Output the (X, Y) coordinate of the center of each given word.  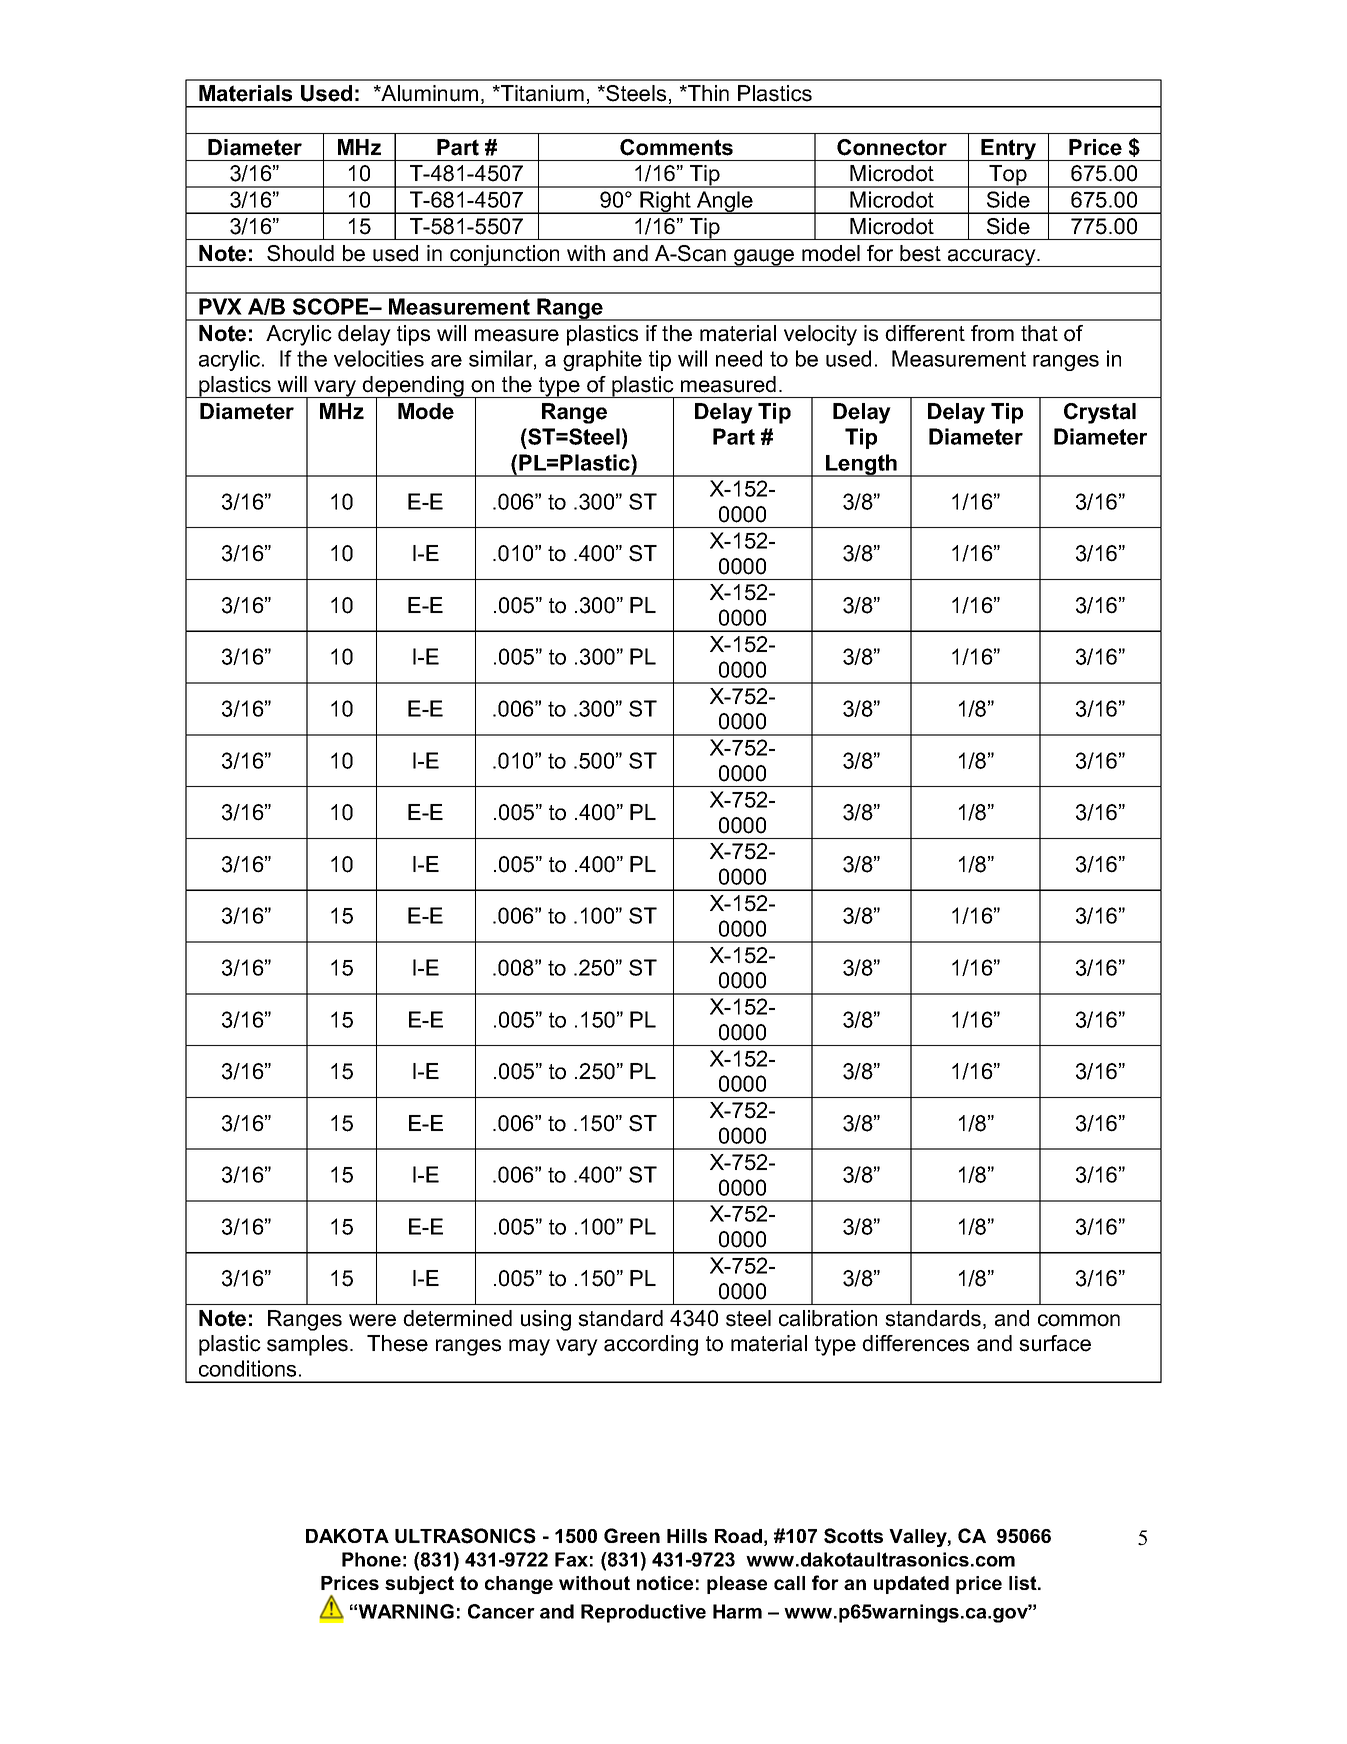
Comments (676, 147)
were (372, 1320)
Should (300, 253)
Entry (1009, 150)
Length (861, 465)
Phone (371, 1559)
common (1079, 1320)
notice (665, 1583)
